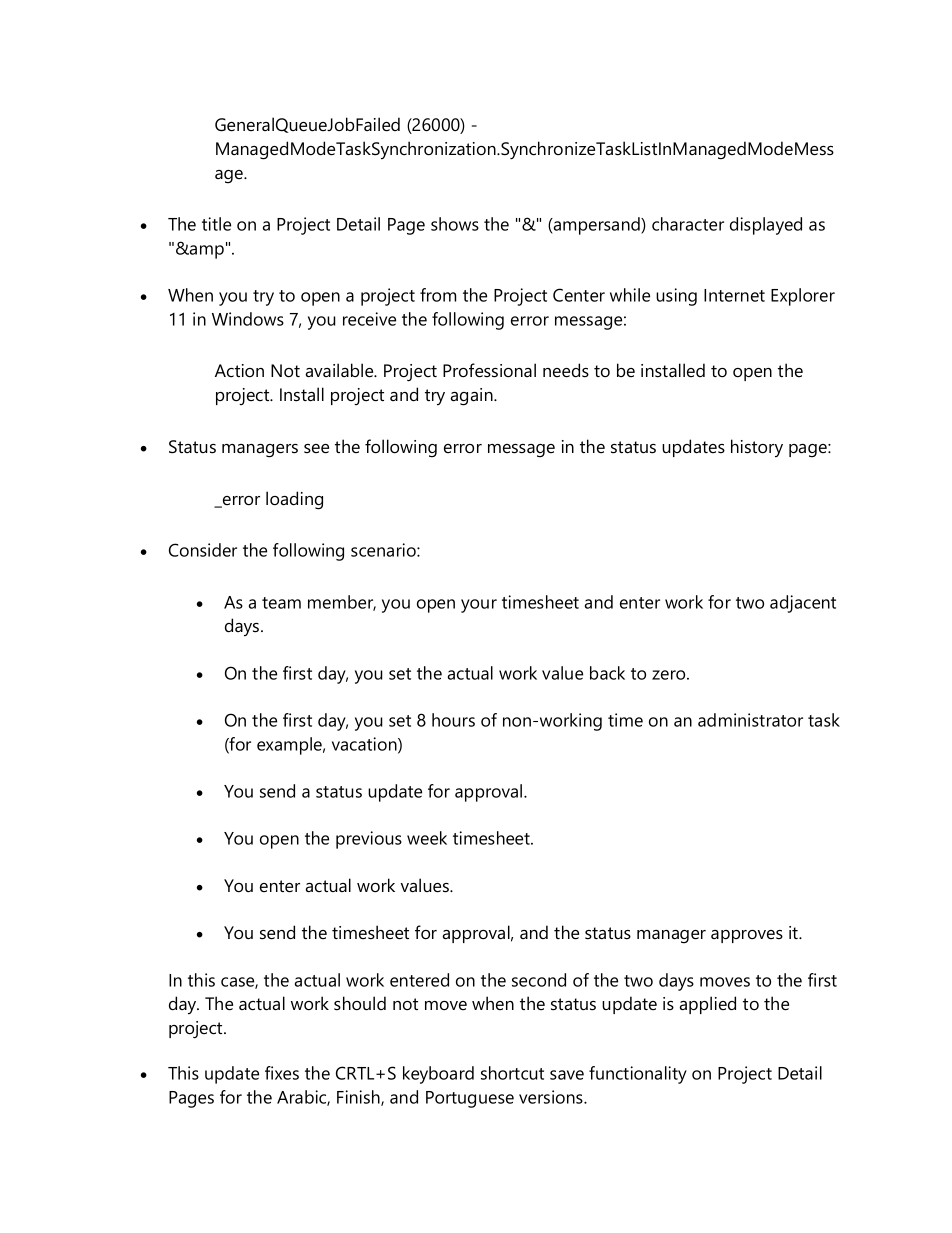 This page has height=1233, width=952. Describe the element at coordinates (455, 224) in the page. I see `shows` at that location.
